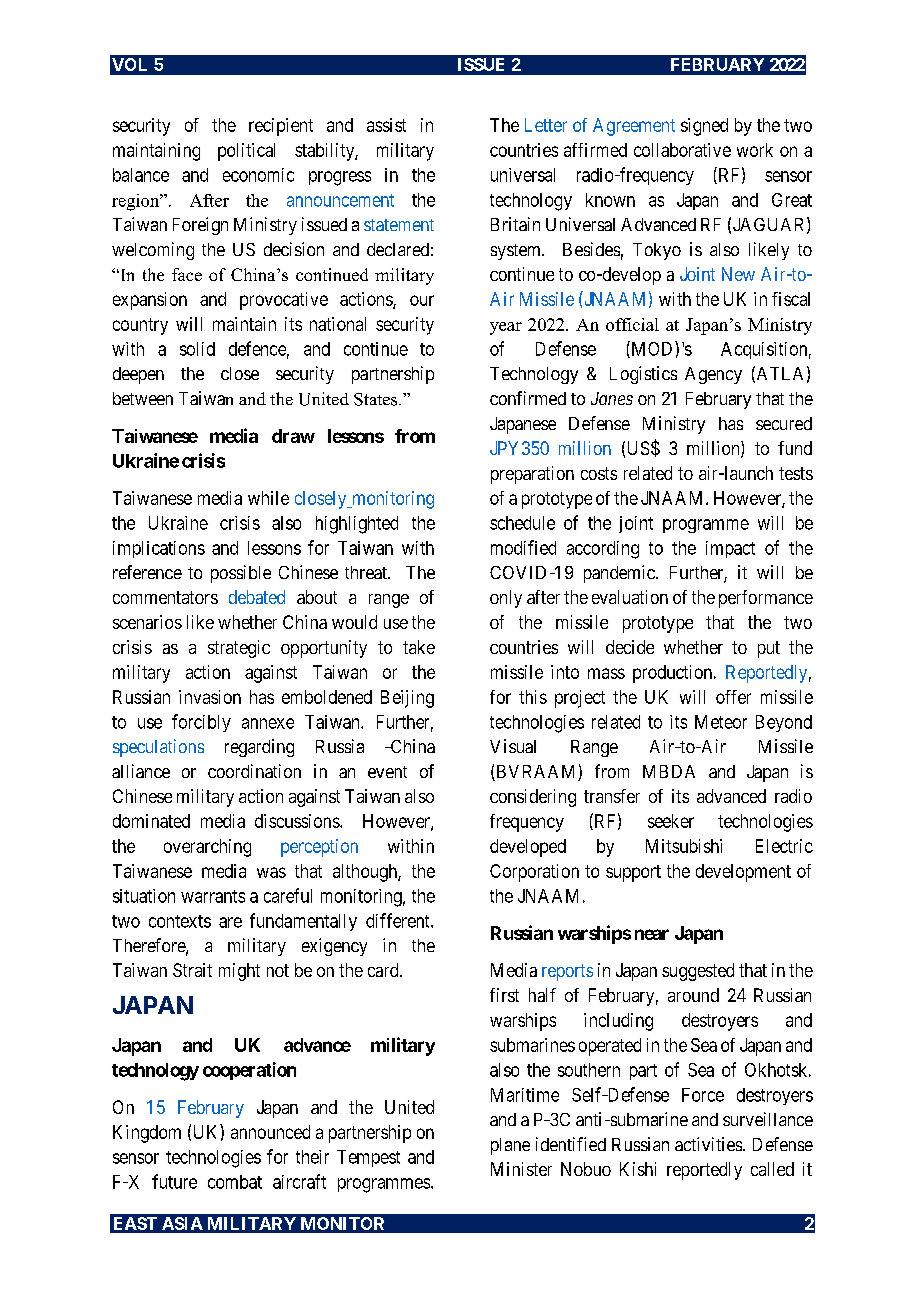 The image size is (924, 1308). I want to click on combat, so click(235, 1182).
